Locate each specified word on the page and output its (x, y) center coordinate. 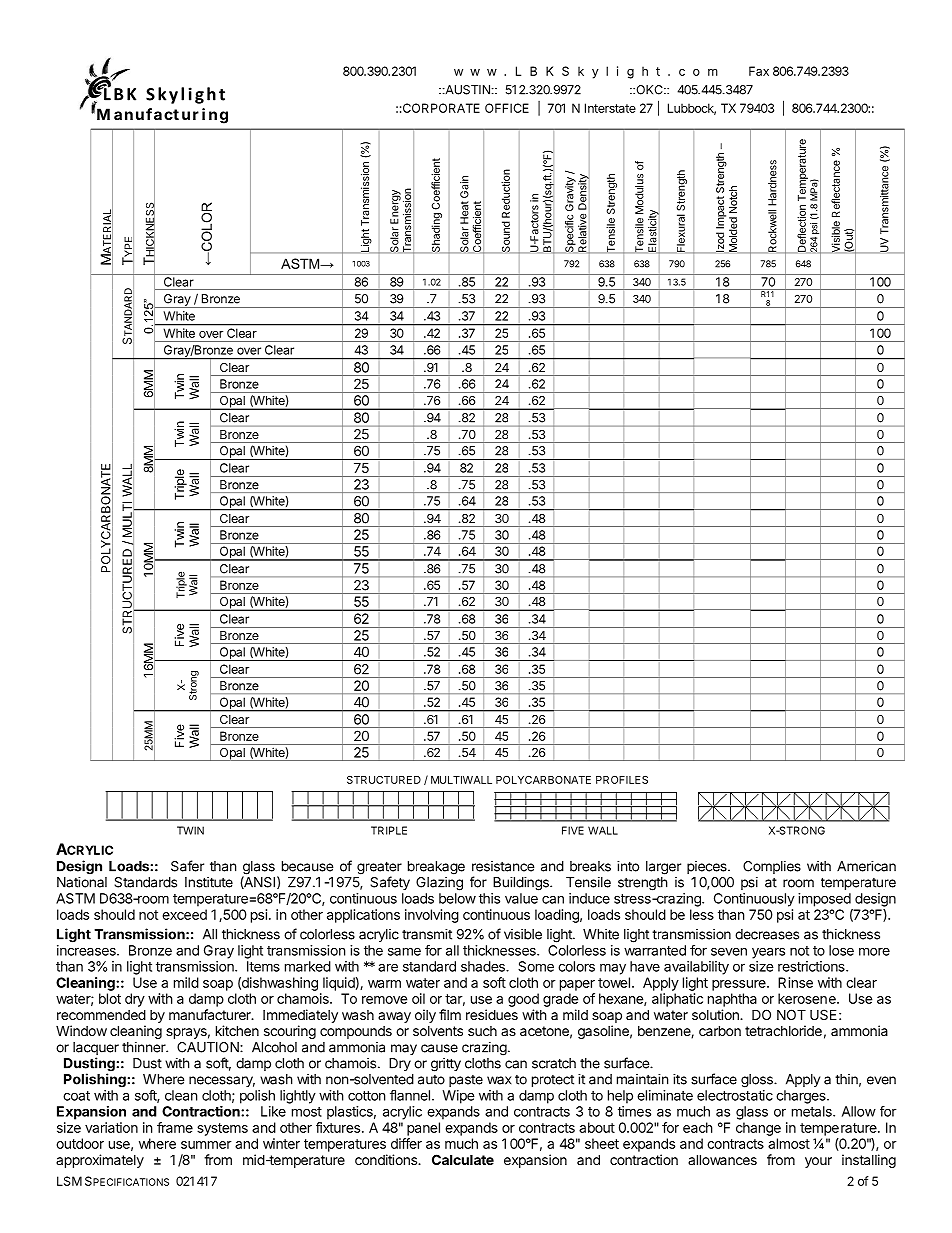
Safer (187, 866)
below (457, 898)
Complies (772, 867)
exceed (184, 914)
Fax (759, 71)
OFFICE (507, 108)
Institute (209, 882)
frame (175, 1127)
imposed (824, 900)
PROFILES (622, 780)
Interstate (610, 108)
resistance (503, 866)
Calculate (463, 1159)
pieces (708, 867)
